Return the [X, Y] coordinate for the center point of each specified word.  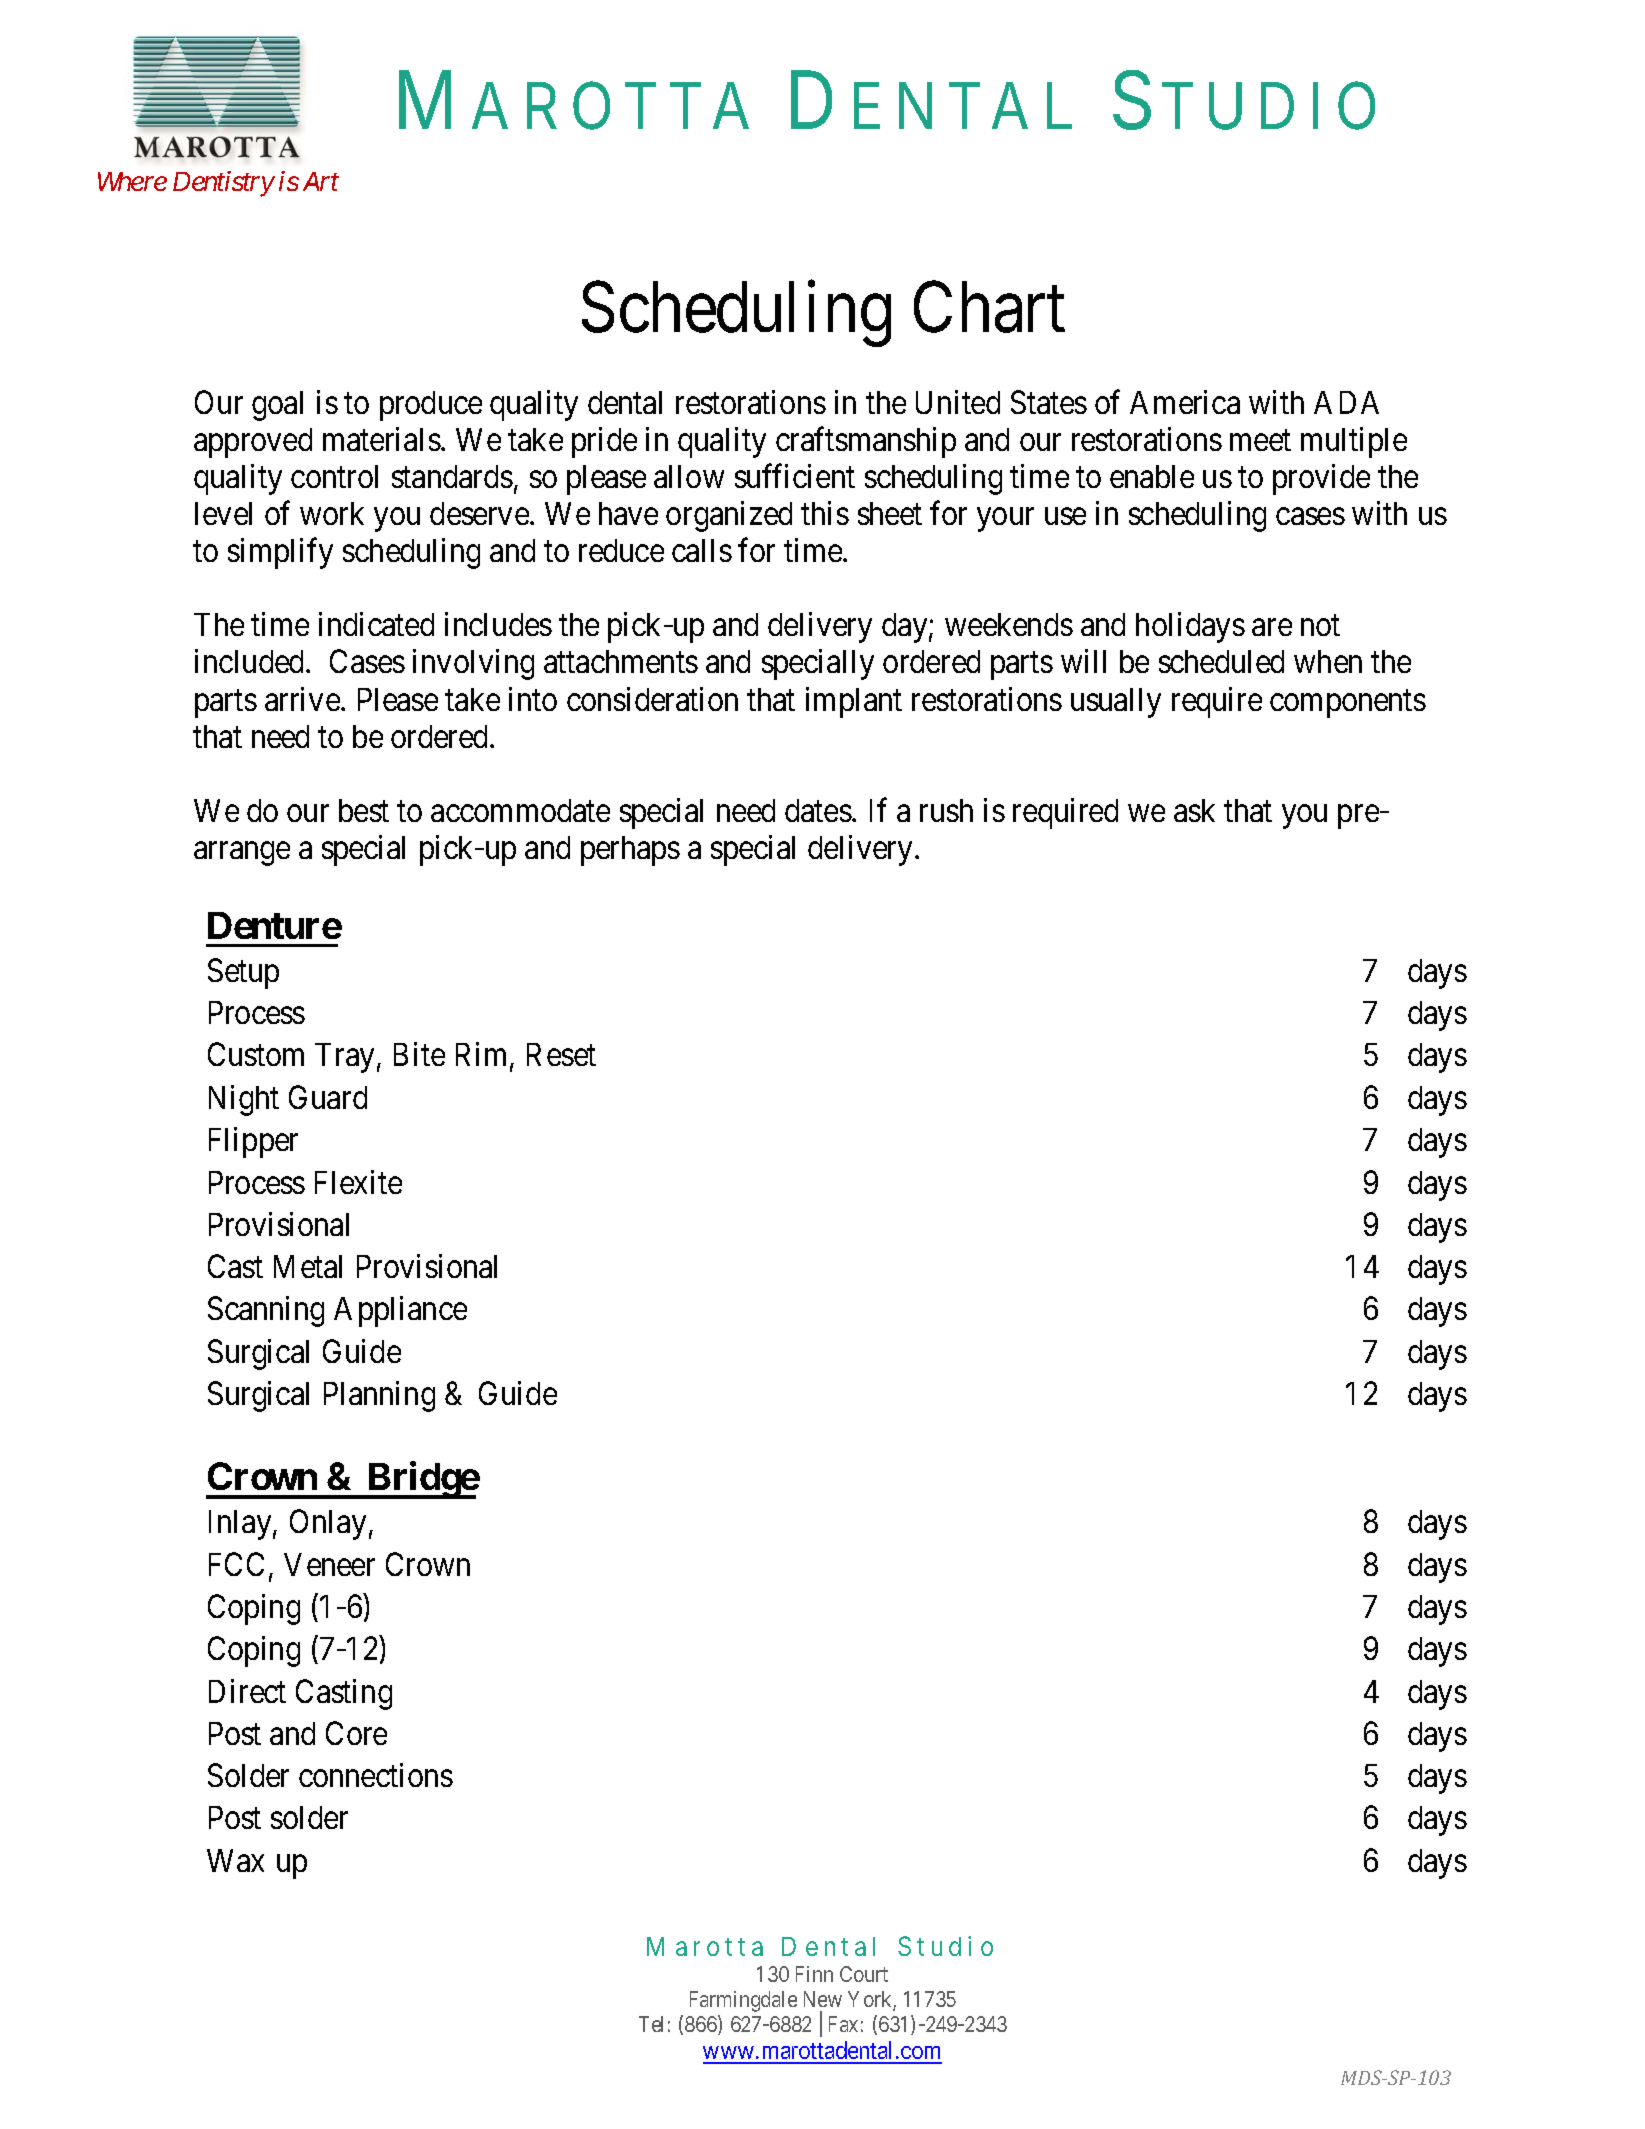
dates [818, 810]
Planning [379, 1396]
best [364, 810]
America [1185, 402]
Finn [814, 1974]
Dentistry [223, 184]
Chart [989, 307]
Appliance [400, 1311]
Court [864, 1974]
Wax [235, 1860]
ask [1194, 810]
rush [946, 810]
